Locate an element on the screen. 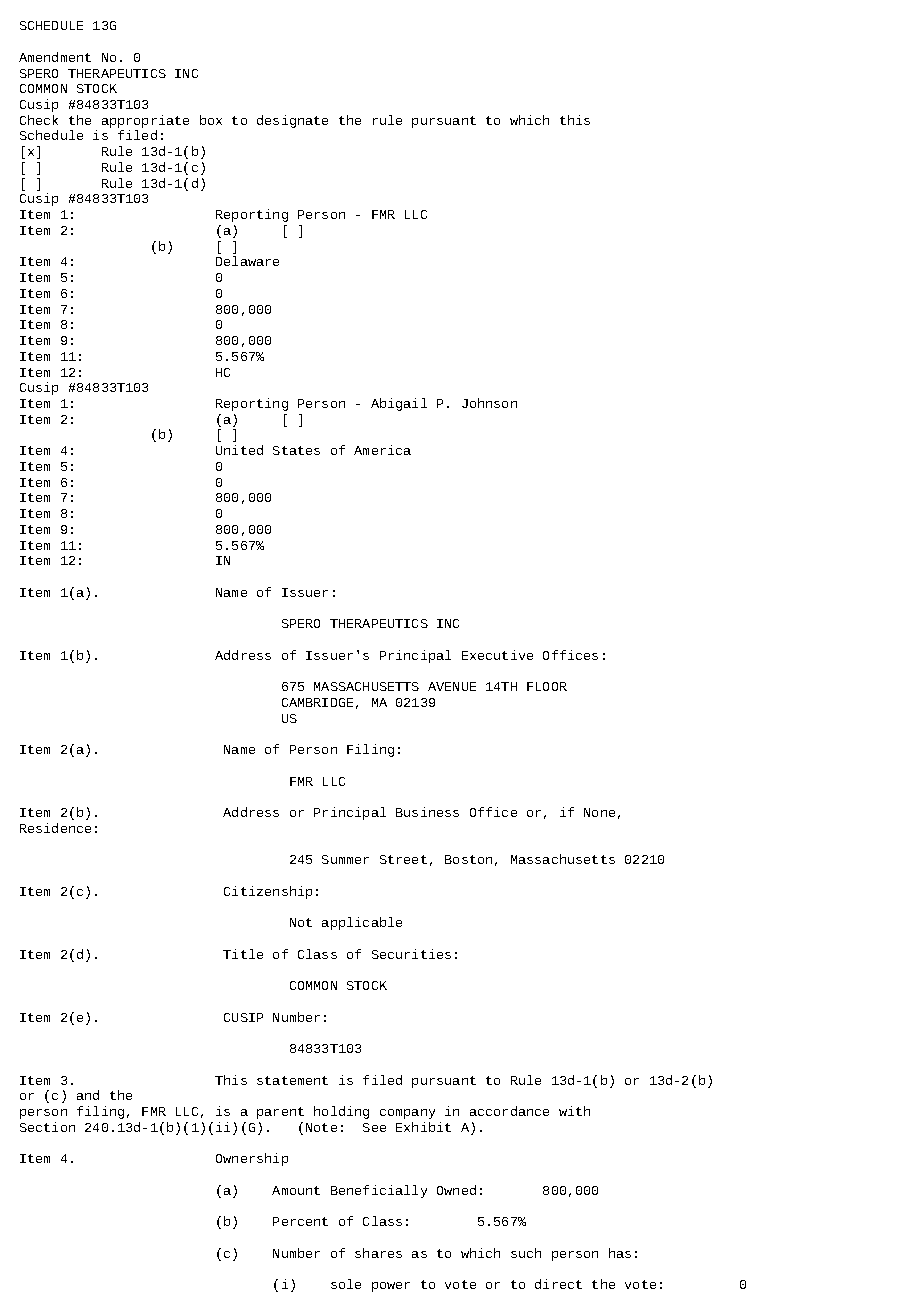 The image size is (924, 1308). Johnson is located at coordinates (489, 403).
